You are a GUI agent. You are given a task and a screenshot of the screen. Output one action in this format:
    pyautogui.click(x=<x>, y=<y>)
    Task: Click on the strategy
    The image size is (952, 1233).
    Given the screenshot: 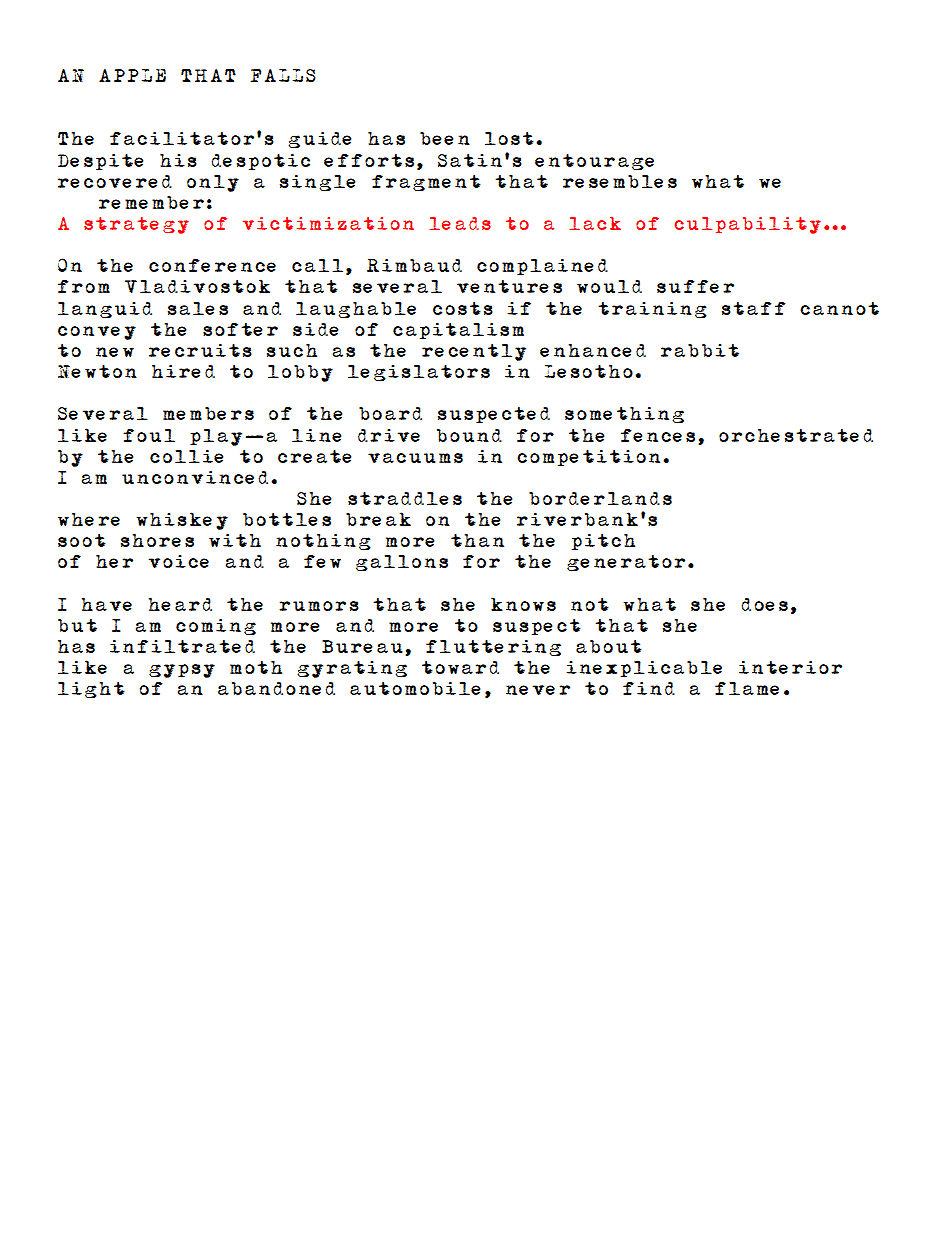 What is the action you would take?
    pyautogui.click(x=136, y=225)
